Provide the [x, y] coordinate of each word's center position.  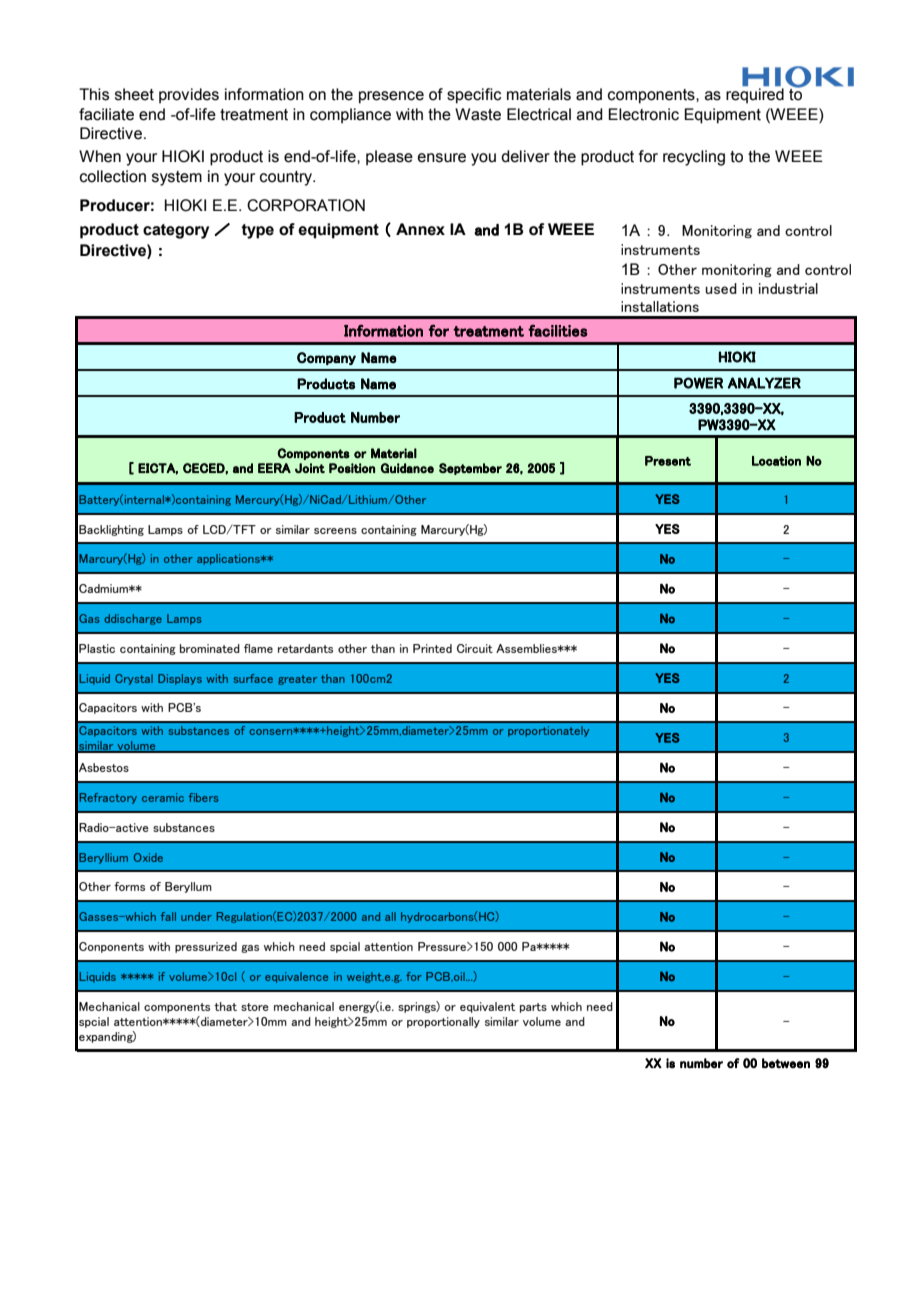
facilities [558, 331]
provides [189, 96]
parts [533, 1008]
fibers [204, 797]
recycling [694, 158]
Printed [432, 648]
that [225, 1006]
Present [668, 461]
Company [326, 358]
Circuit [475, 648]
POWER [698, 383]
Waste [478, 114]
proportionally [443, 1022]
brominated [210, 648]
